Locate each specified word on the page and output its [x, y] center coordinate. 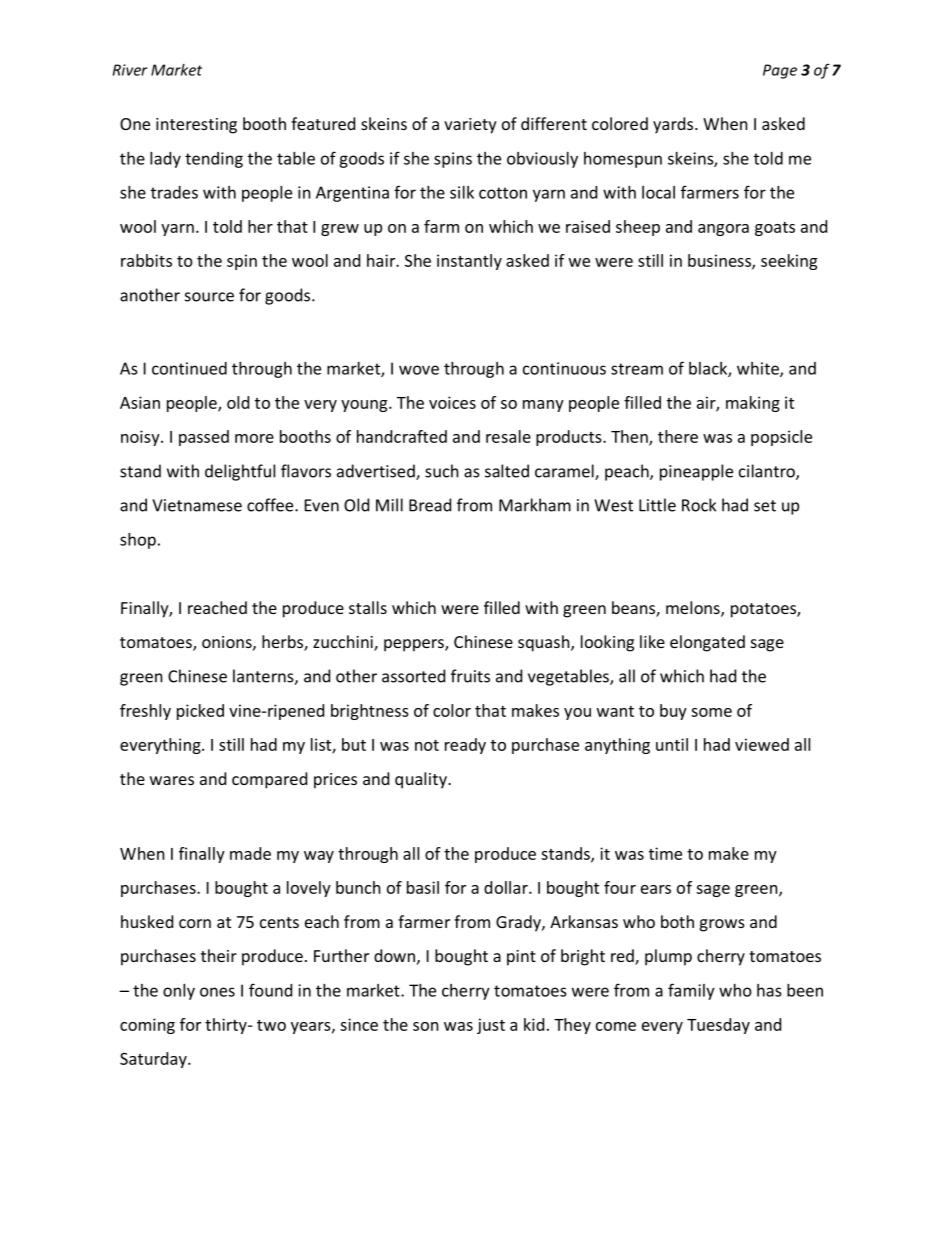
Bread [430, 505]
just [491, 1026]
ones [217, 992]
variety [470, 126]
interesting [196, 126]
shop [138, 541]
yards [674, 125]
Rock [699, 505]
